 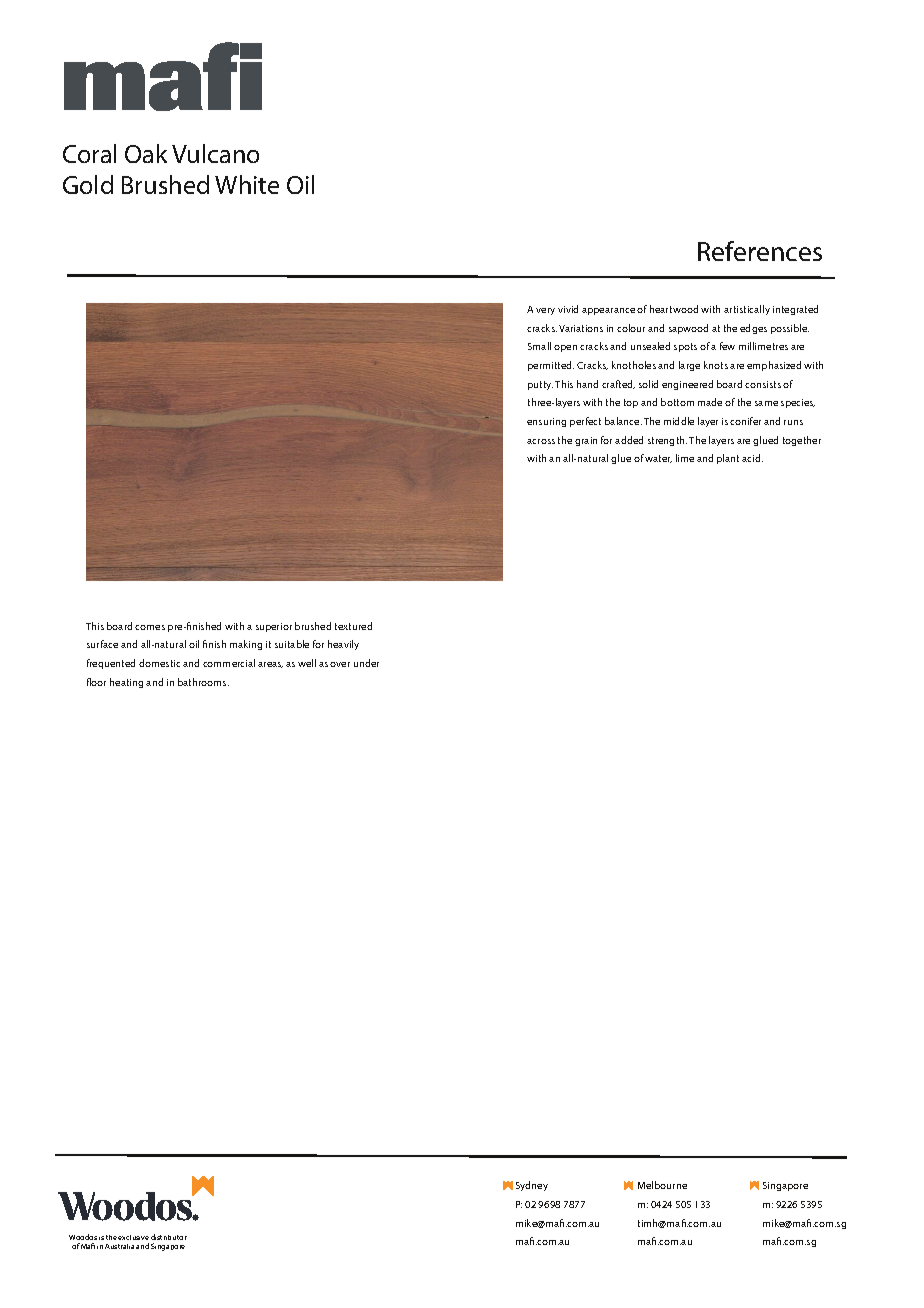 What do you see at coordinates (728, 459) in the screenshot?
I see `plant` at bounding box center [728, 459].
